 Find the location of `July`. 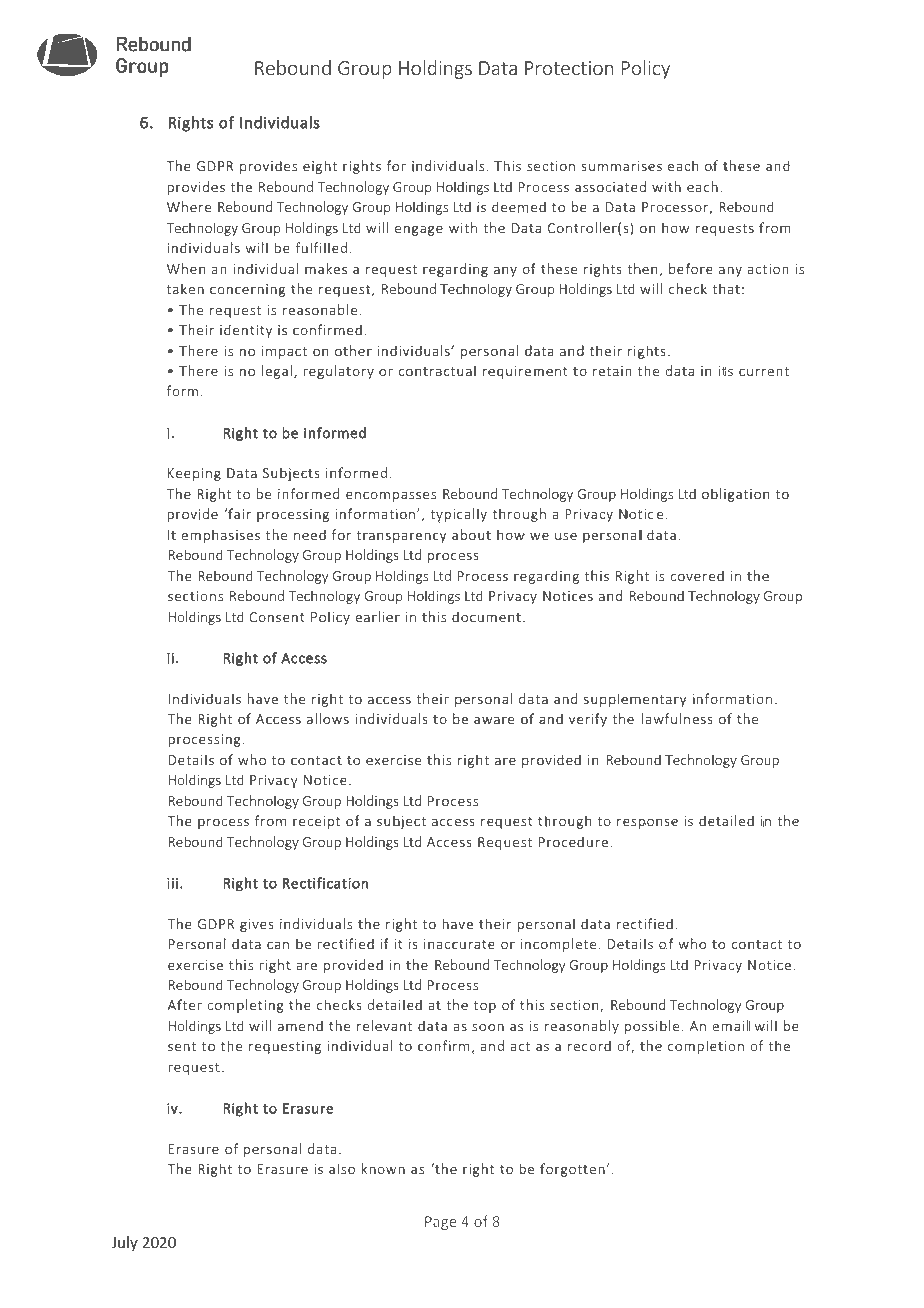

July is located at coordinates (125, 1243).
